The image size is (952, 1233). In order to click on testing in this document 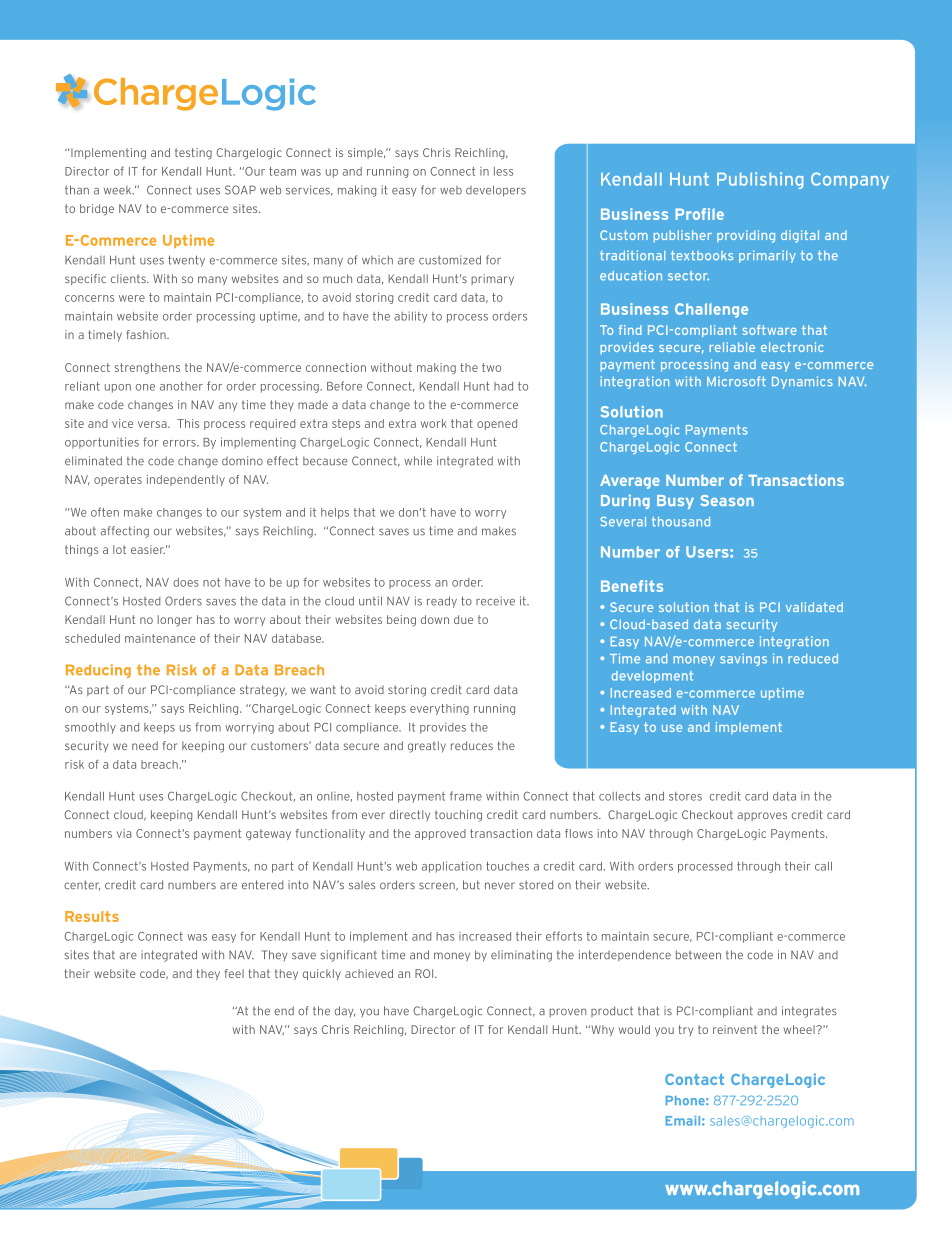, I will do `click(193, 154)`.
